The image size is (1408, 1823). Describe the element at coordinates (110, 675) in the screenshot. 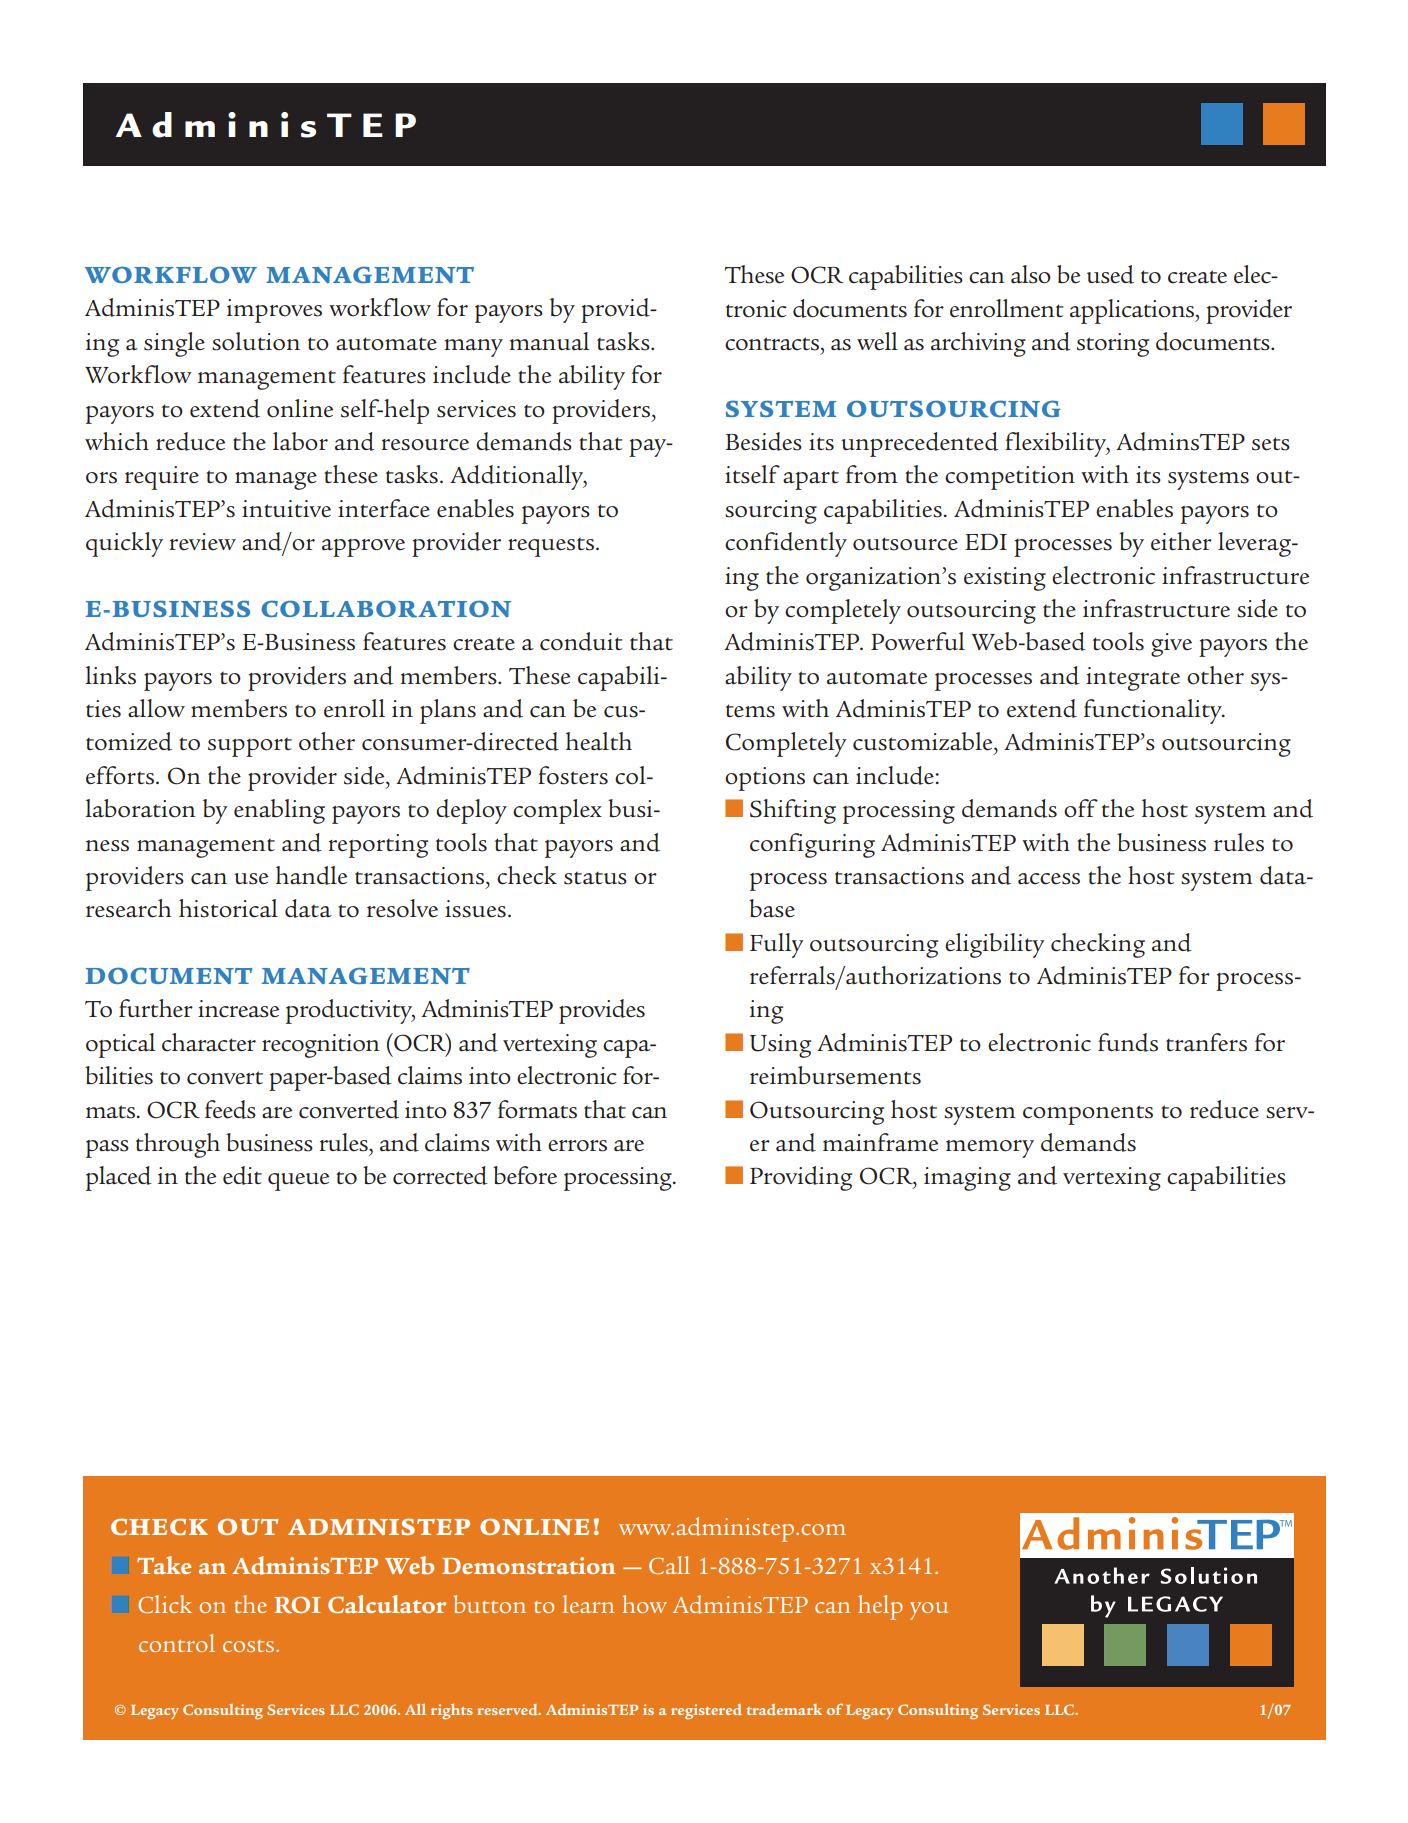

I see `links` at that location.
